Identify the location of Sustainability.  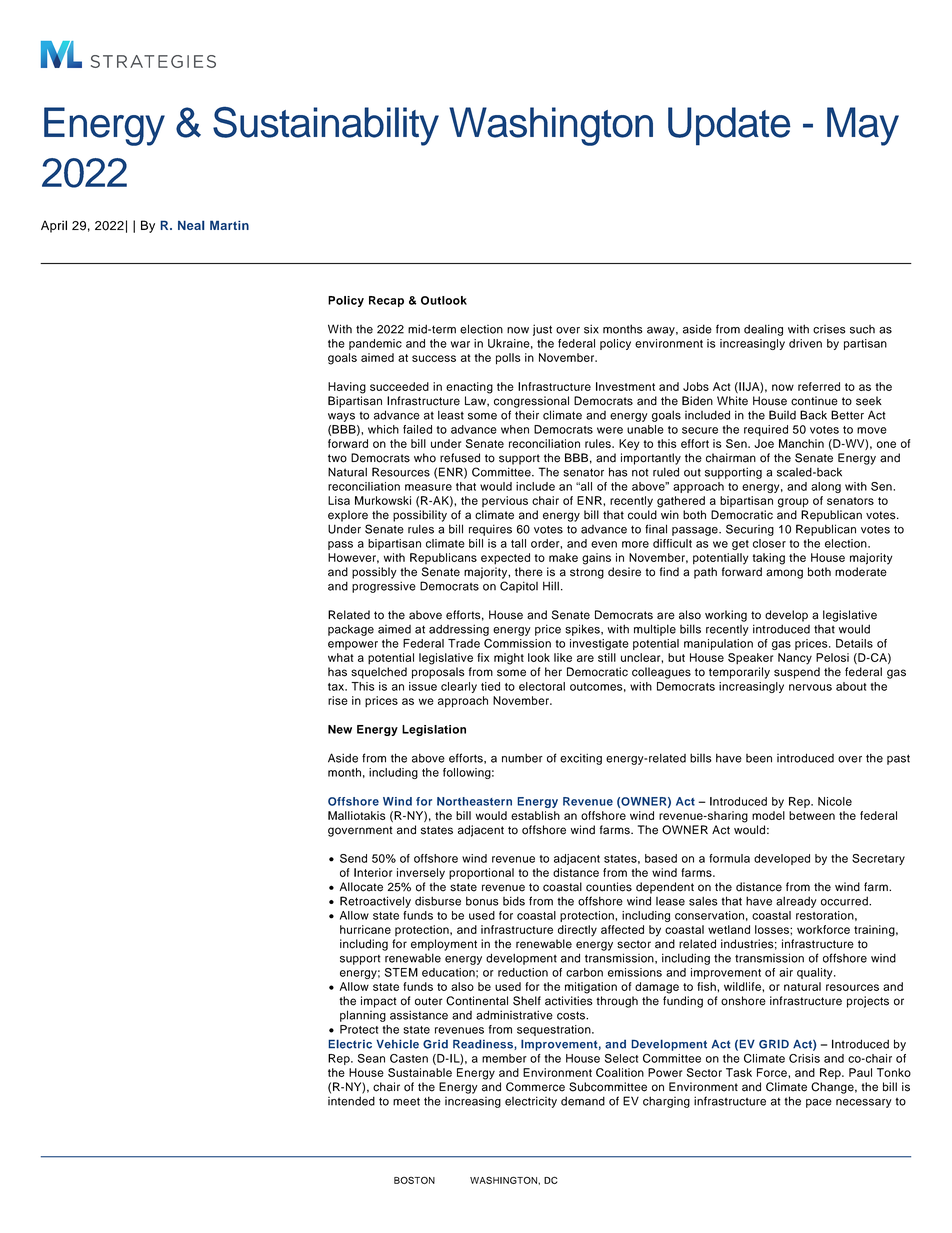
(326, 126).
